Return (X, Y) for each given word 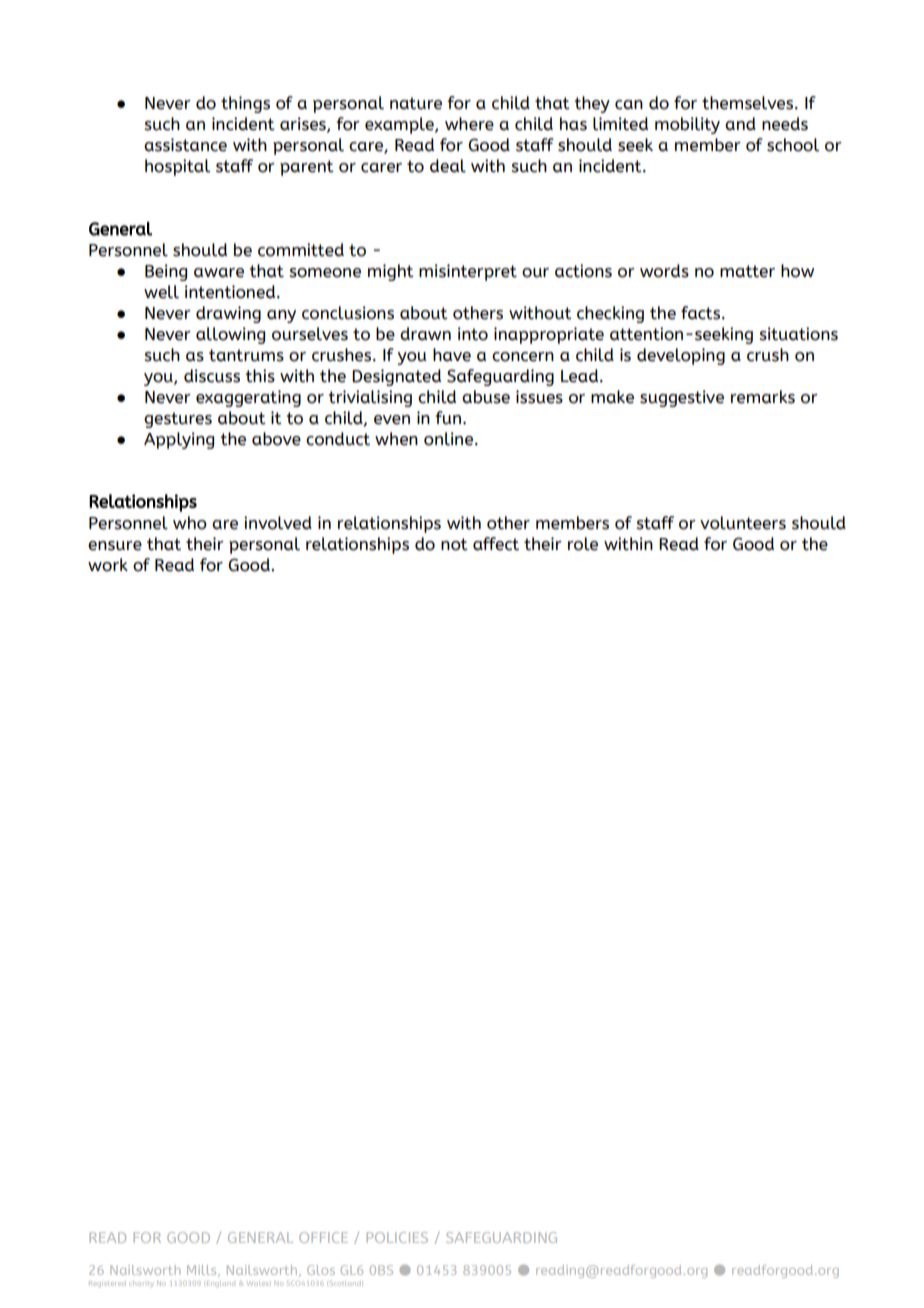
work (108, 565)
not (454, 544)
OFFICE (323, 1237)
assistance (185, 145)
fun (448, 418)
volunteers (743, 523)
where (469, 124)
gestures (178, 420)
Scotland (346, 1284)
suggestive (682, 398)
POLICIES (397, 1237)
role (583, 544)
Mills (203, 1271)
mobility (687, 125)
